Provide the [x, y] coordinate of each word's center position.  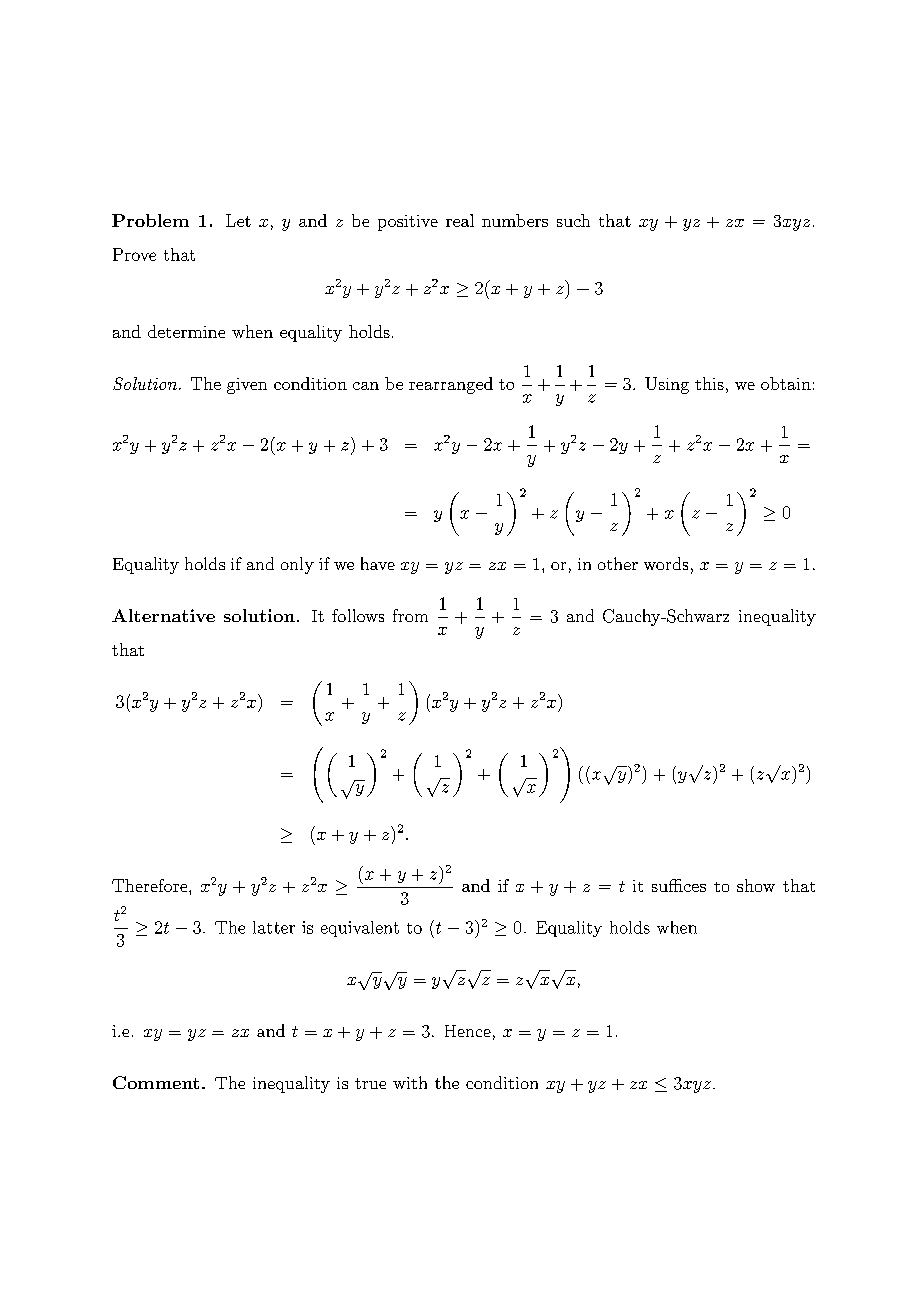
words [666, 563]
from [410, 615]
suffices [679, 885]
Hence [468, 1031]
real [460, 220]
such [573, 220]
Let [238, 220]
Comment [156, 1082]
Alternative [163, 615]
